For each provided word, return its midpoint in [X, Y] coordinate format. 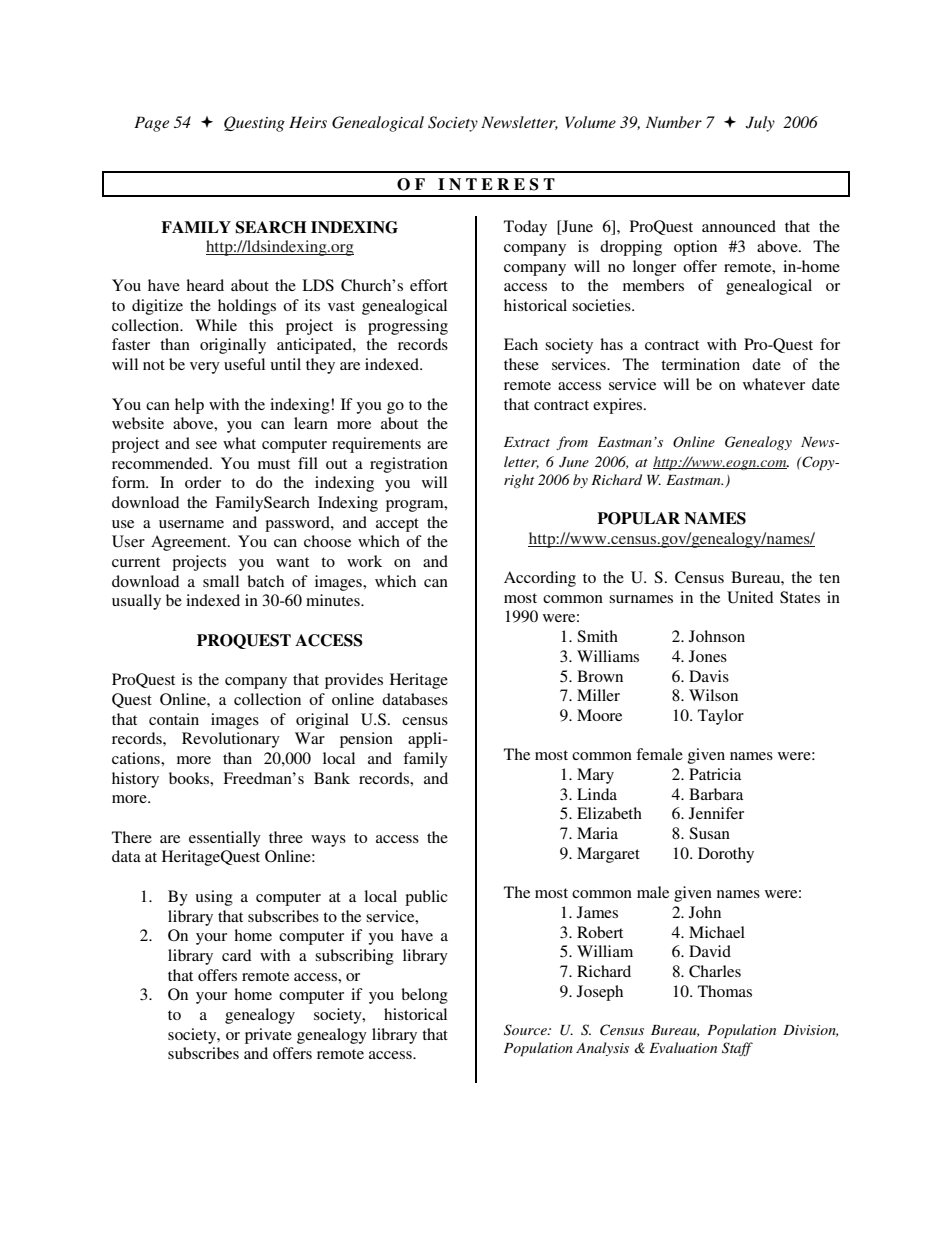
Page [151, 124]
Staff [737, 1049]
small [221, 581]
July [760, 124]
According [540, 579]
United [750, 597]
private [268, 1036]
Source [526, 1030]
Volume [590, 122]
